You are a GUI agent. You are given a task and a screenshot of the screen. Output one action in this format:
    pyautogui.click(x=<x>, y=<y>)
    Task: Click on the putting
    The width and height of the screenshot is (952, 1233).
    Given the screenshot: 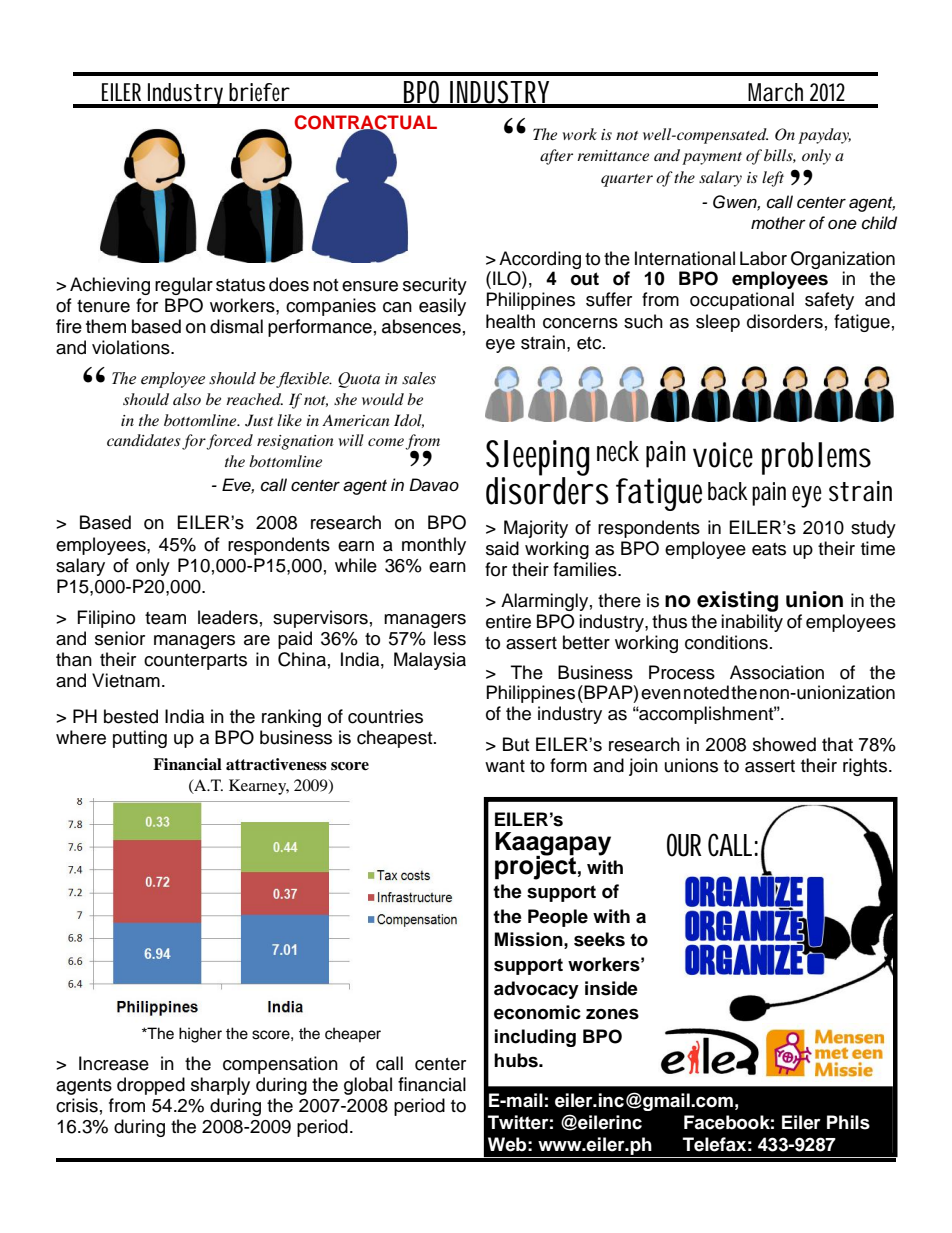 What is the action you would take?
    pyautogui.click(x=140, y=739)
